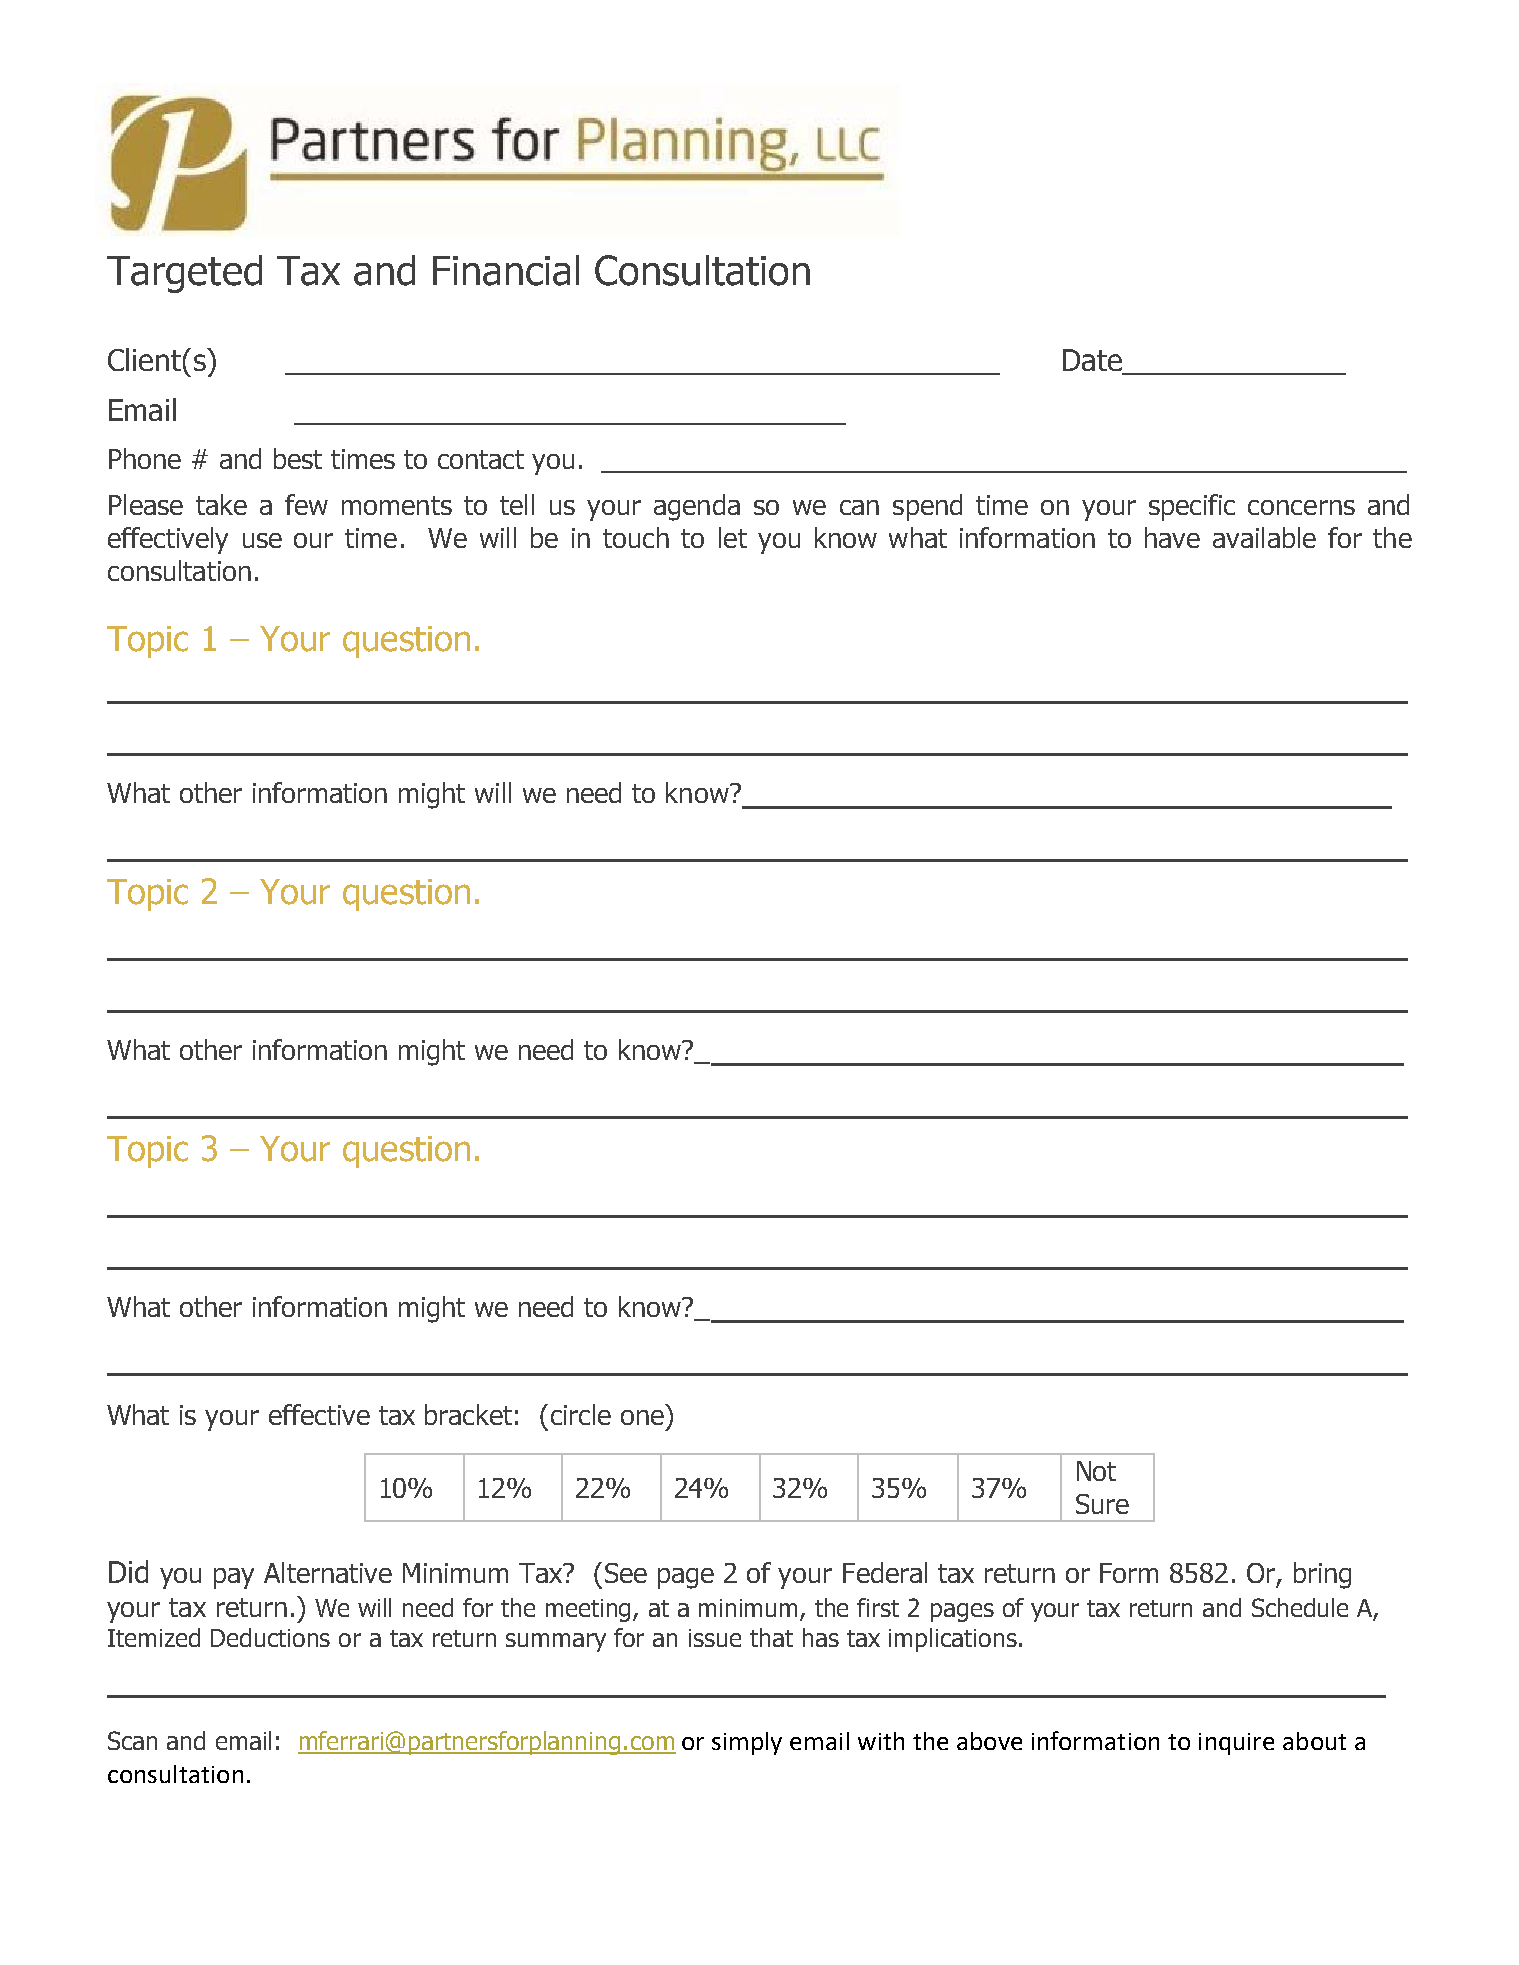 Image resolution: width=1519 pixels, height=1965 pixels. What do you see at coordinates (506, 270) in the screenshot?
I see `Financial` at bounding box center [506, 270].
